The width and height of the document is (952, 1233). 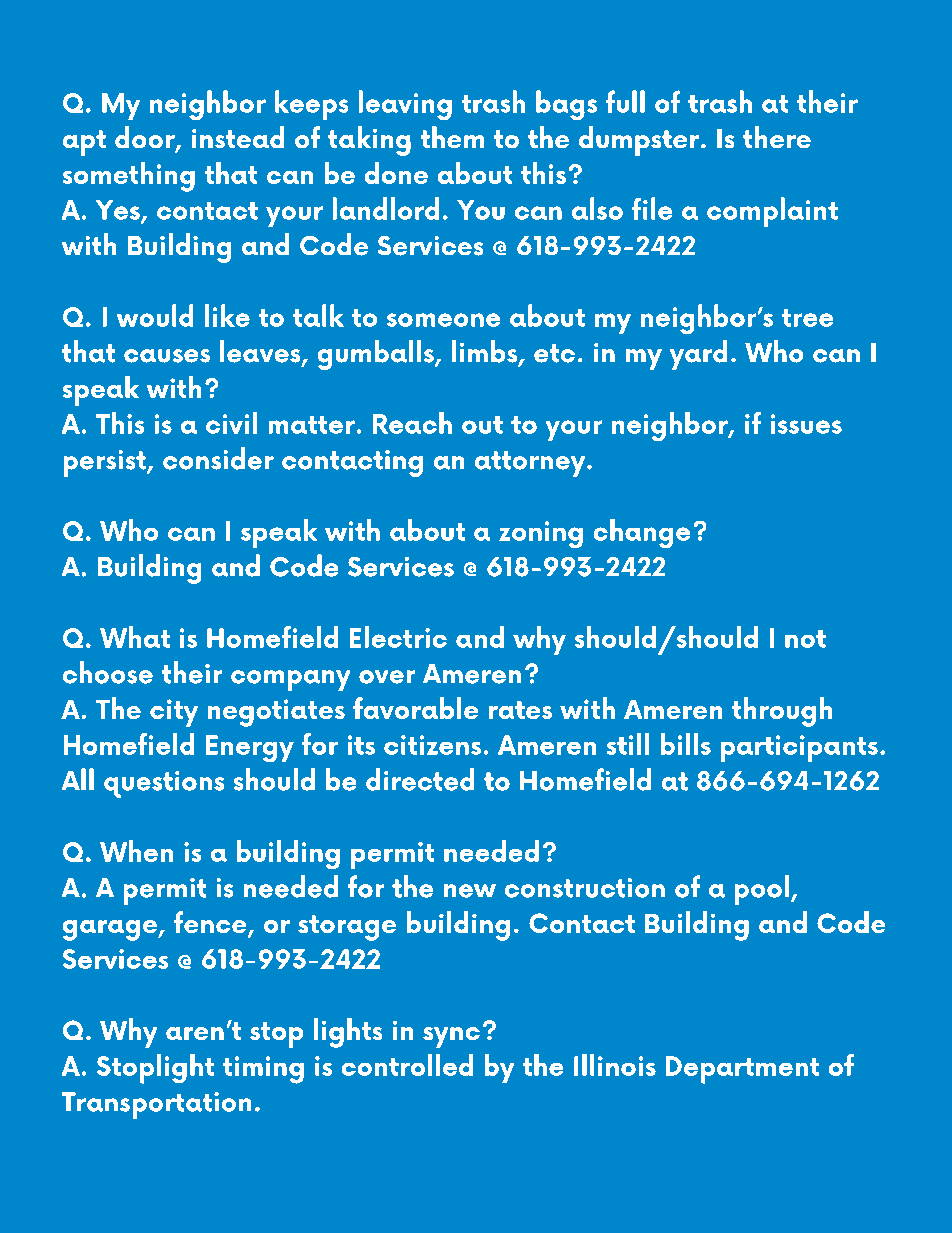 What do you see at coordinates (136, 851) in the document?
I see `When` at bounding box center [136, 851].
